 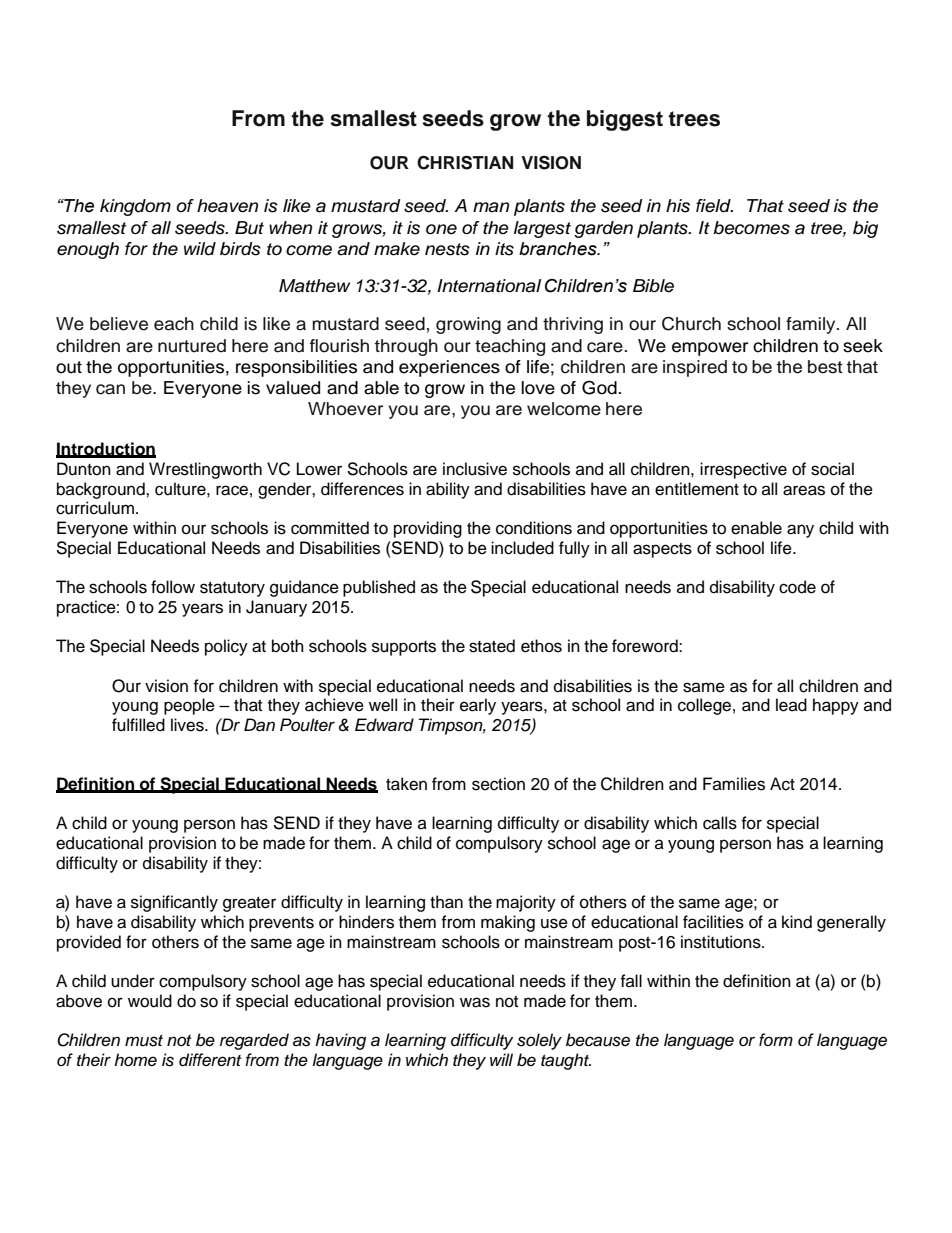 I want to click on code, so click(x=797, y=587).
